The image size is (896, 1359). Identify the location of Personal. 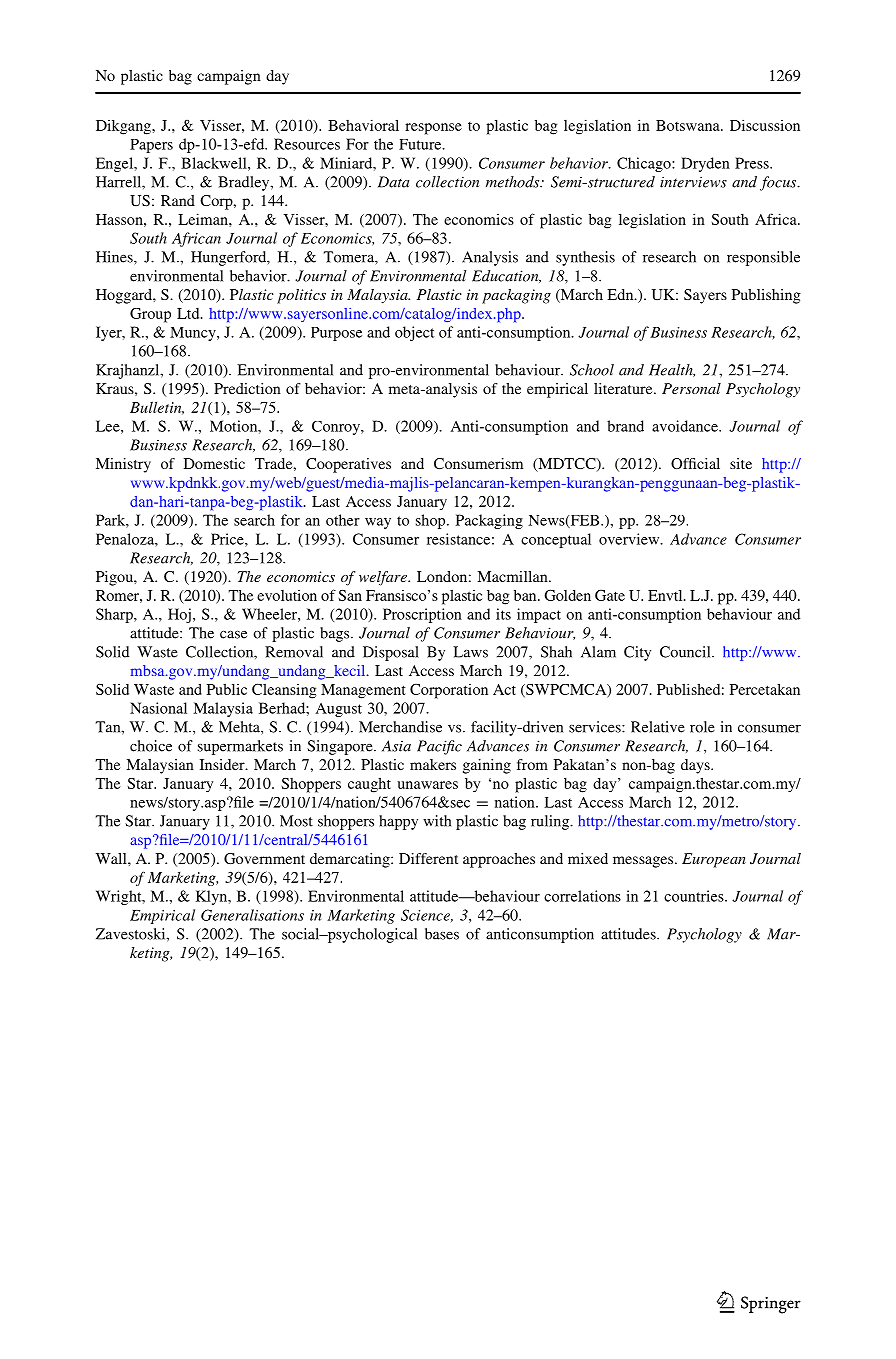
(691, 388).
